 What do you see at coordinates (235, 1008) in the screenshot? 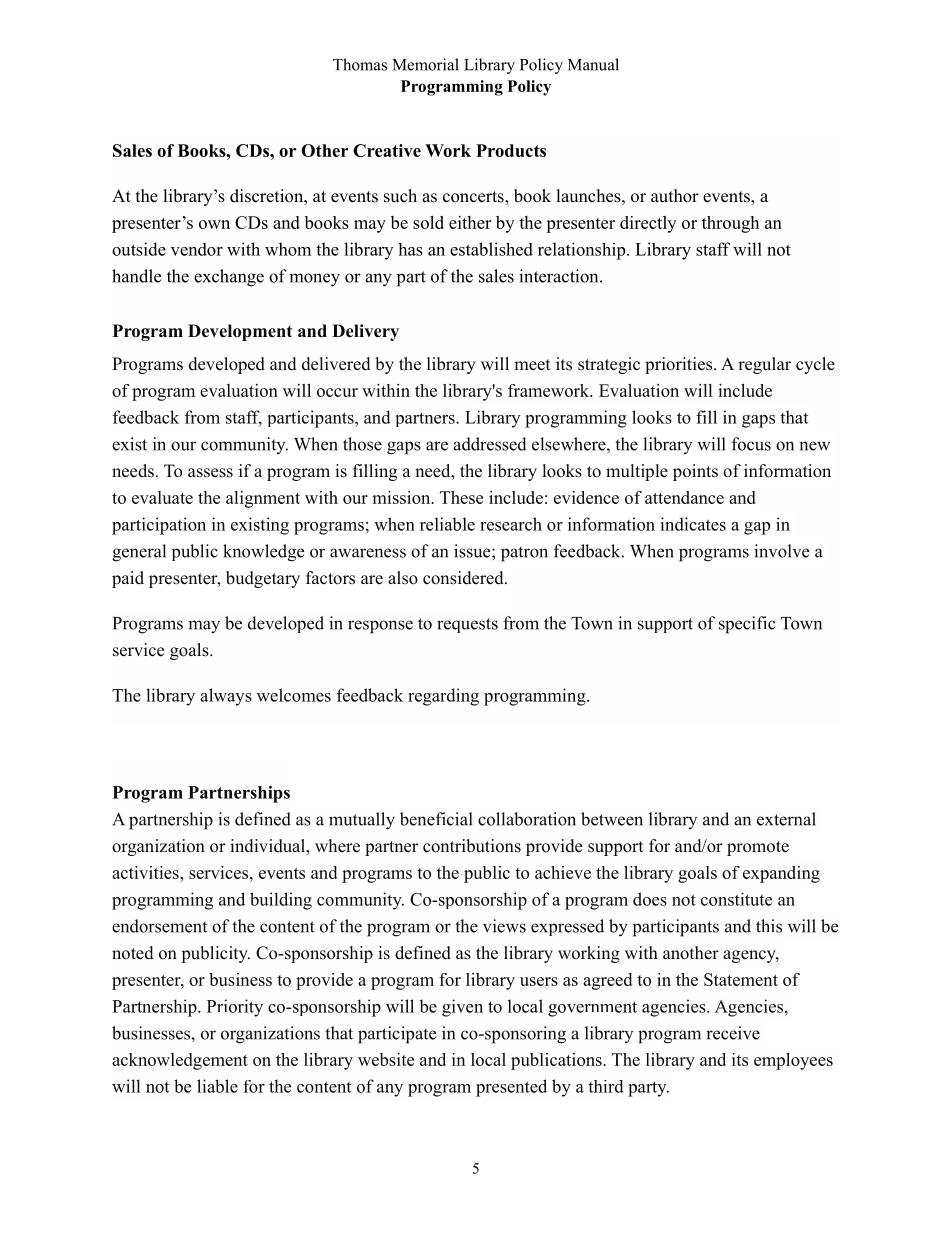
I see `Priority` at bounding box center [235, 1008].
